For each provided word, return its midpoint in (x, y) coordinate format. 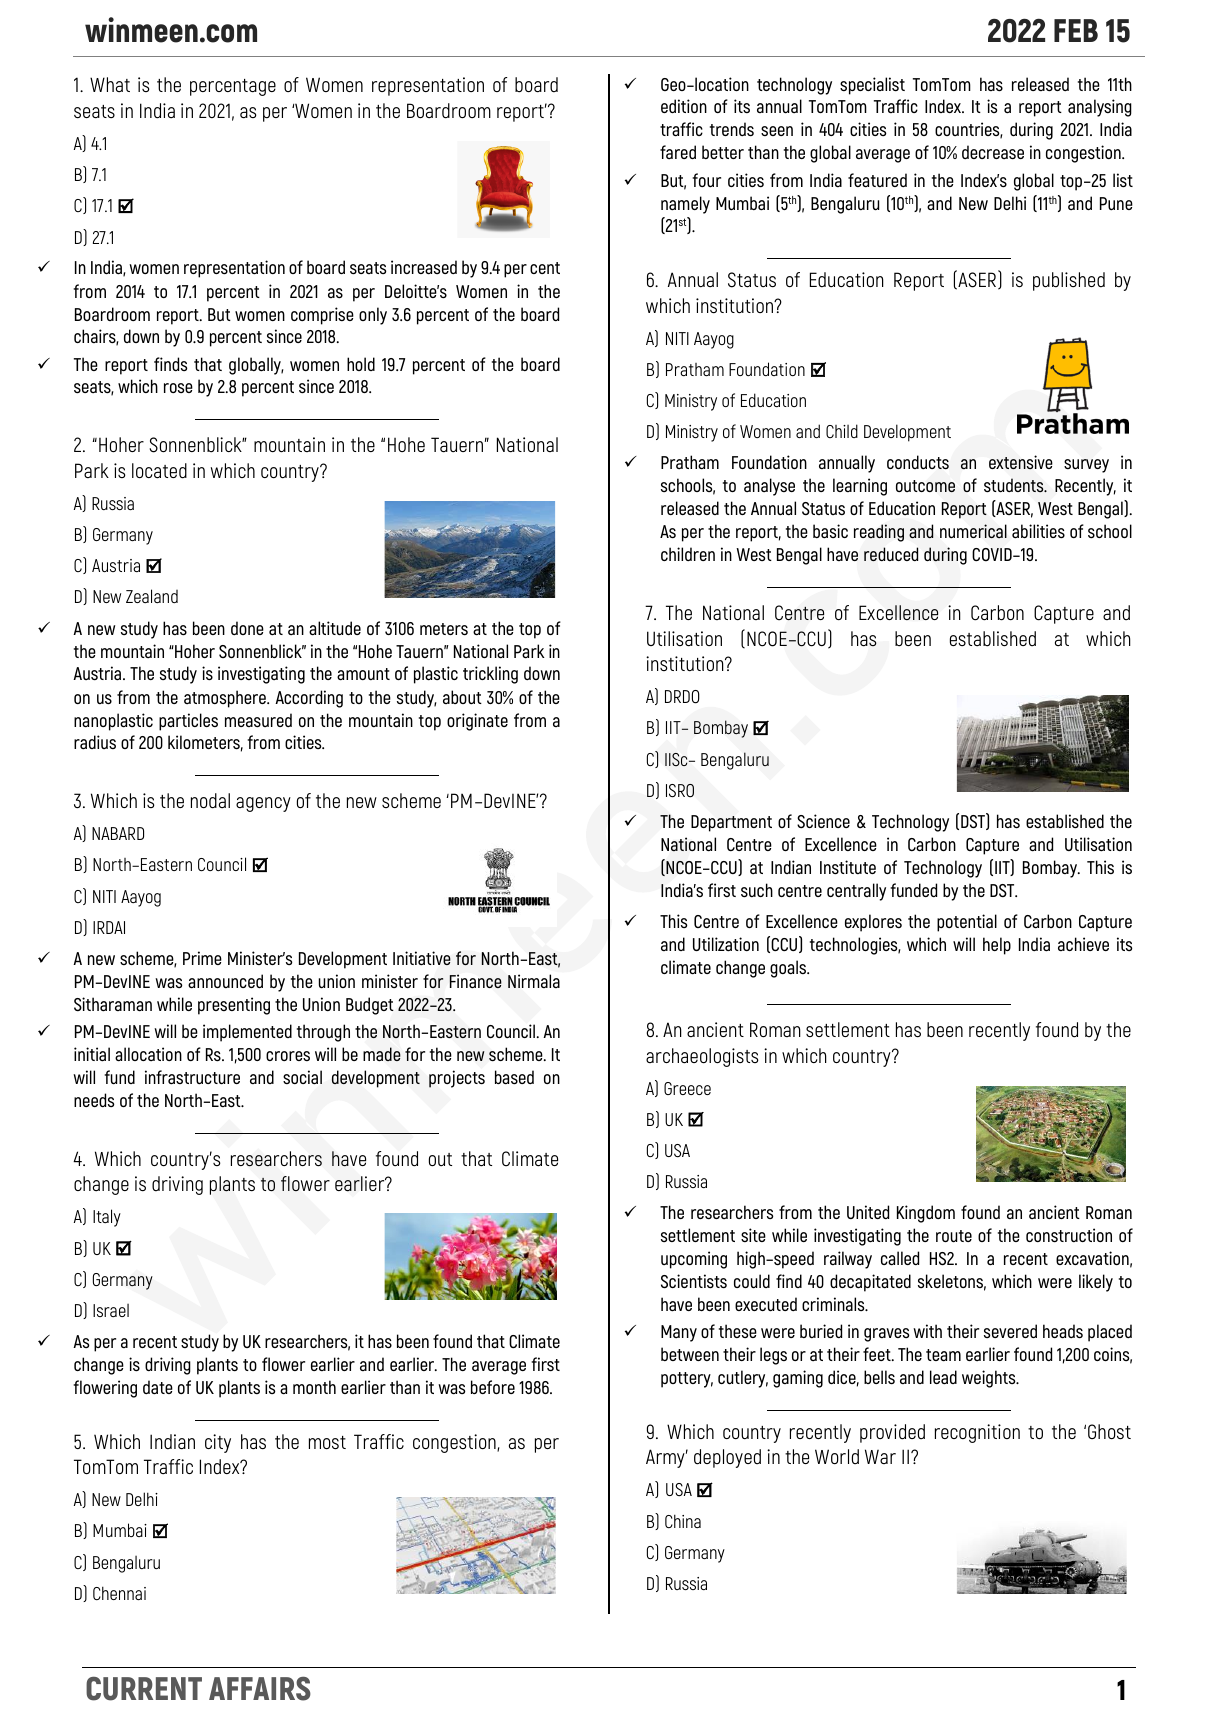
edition (684, 106)
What (110, 85)
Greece (687, 1088)
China (683, 1521)
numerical (973, 531)
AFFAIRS (260, 1688)
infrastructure (192, 1077)
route (954, 1236)
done (247, 628)
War (880, 1456)
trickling (490, 675)
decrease (993, 152)
